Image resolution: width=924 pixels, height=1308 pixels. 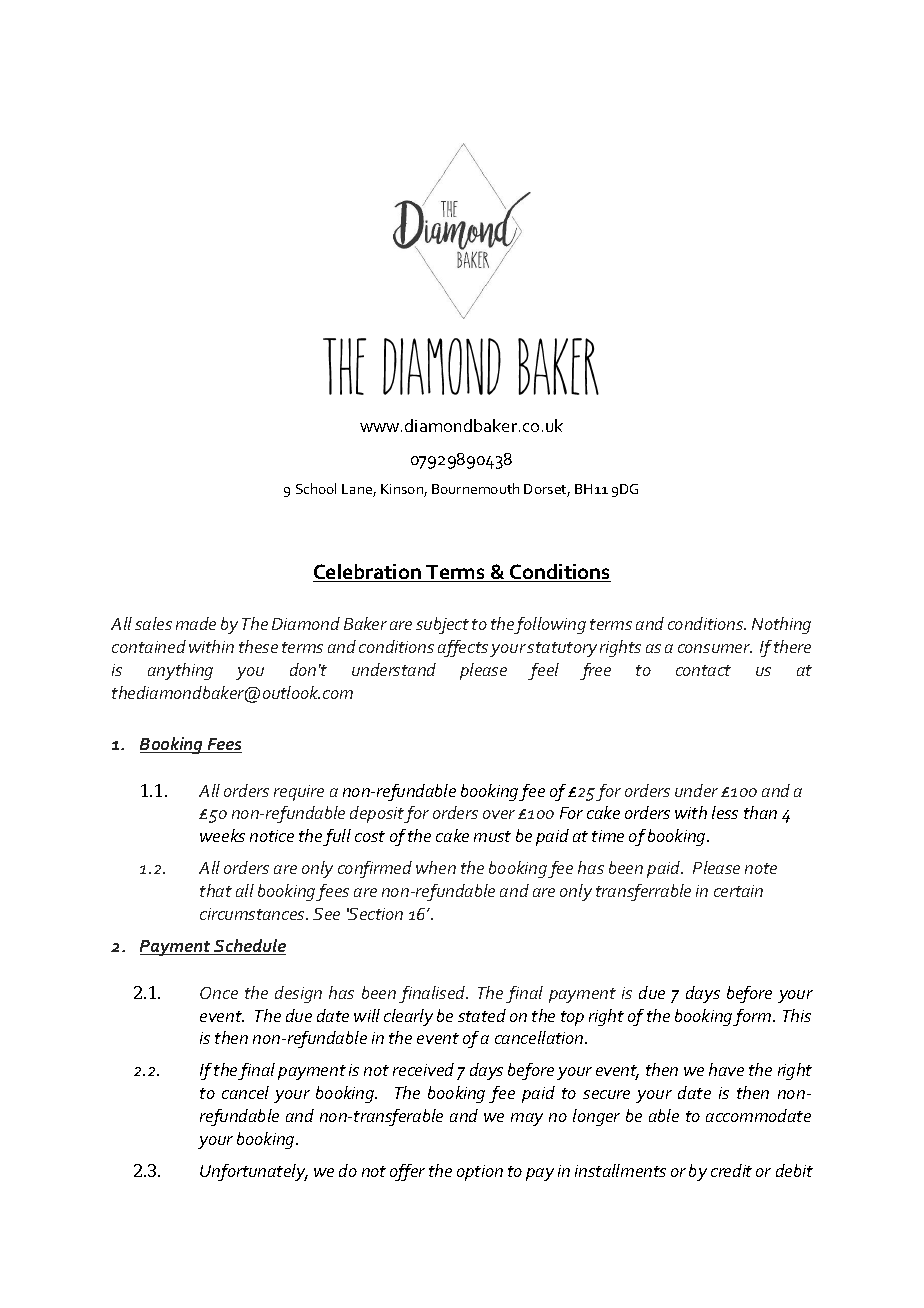 I want to click on stated, so click(x=482, y=1015).
